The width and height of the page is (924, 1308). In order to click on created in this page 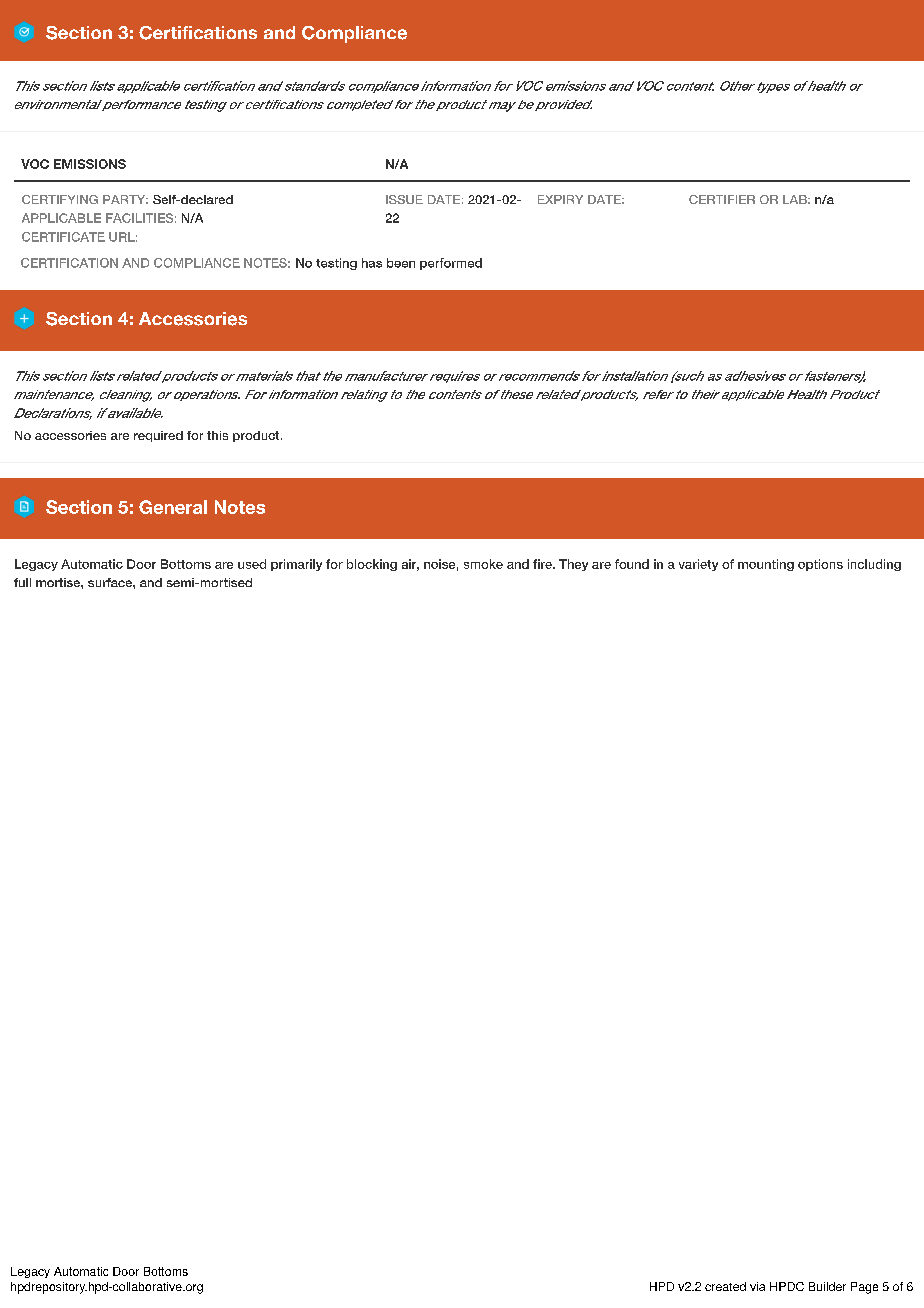, I will do `click(725, 1286)`.
